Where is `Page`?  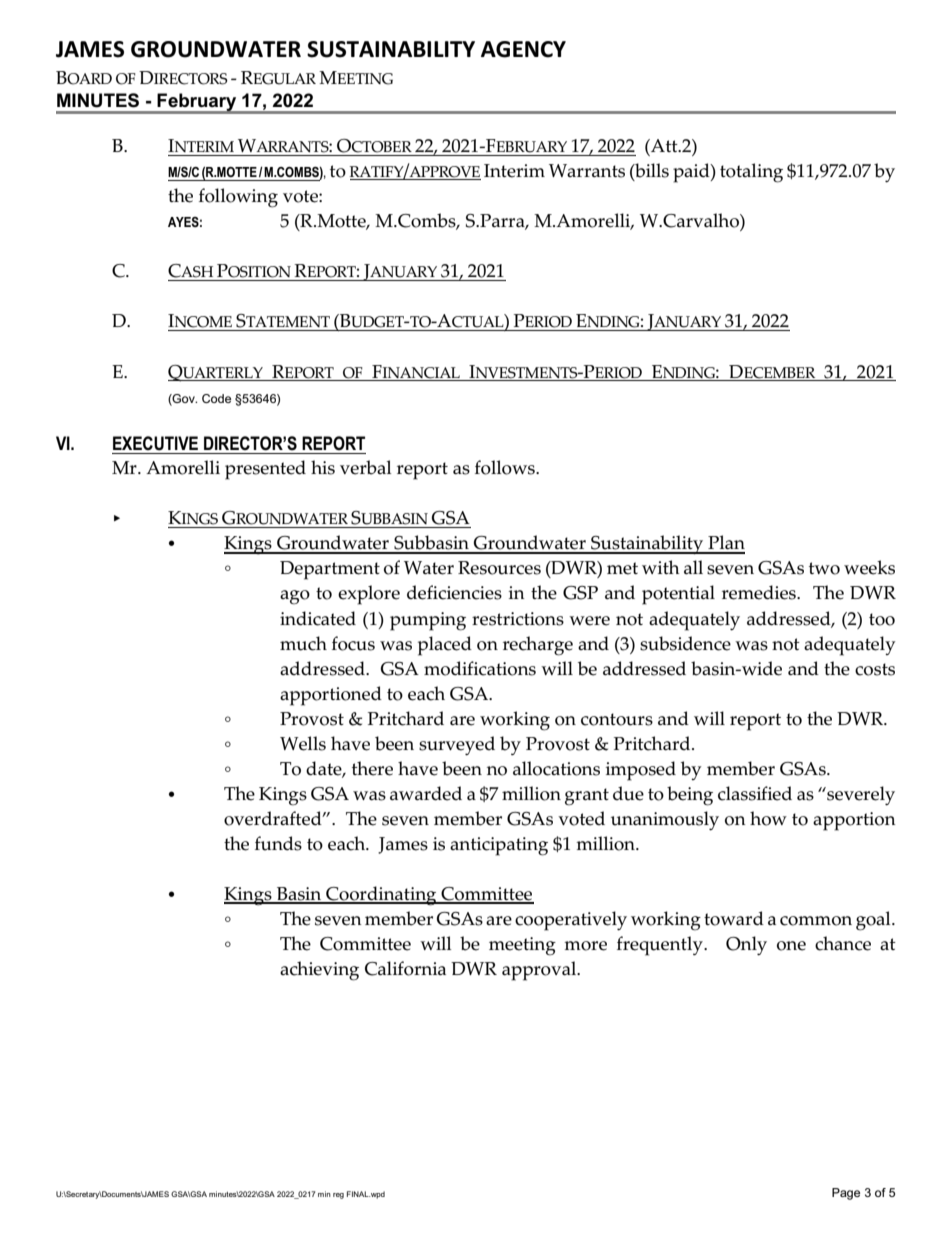 Page is located at coordinates (846, 1194).
